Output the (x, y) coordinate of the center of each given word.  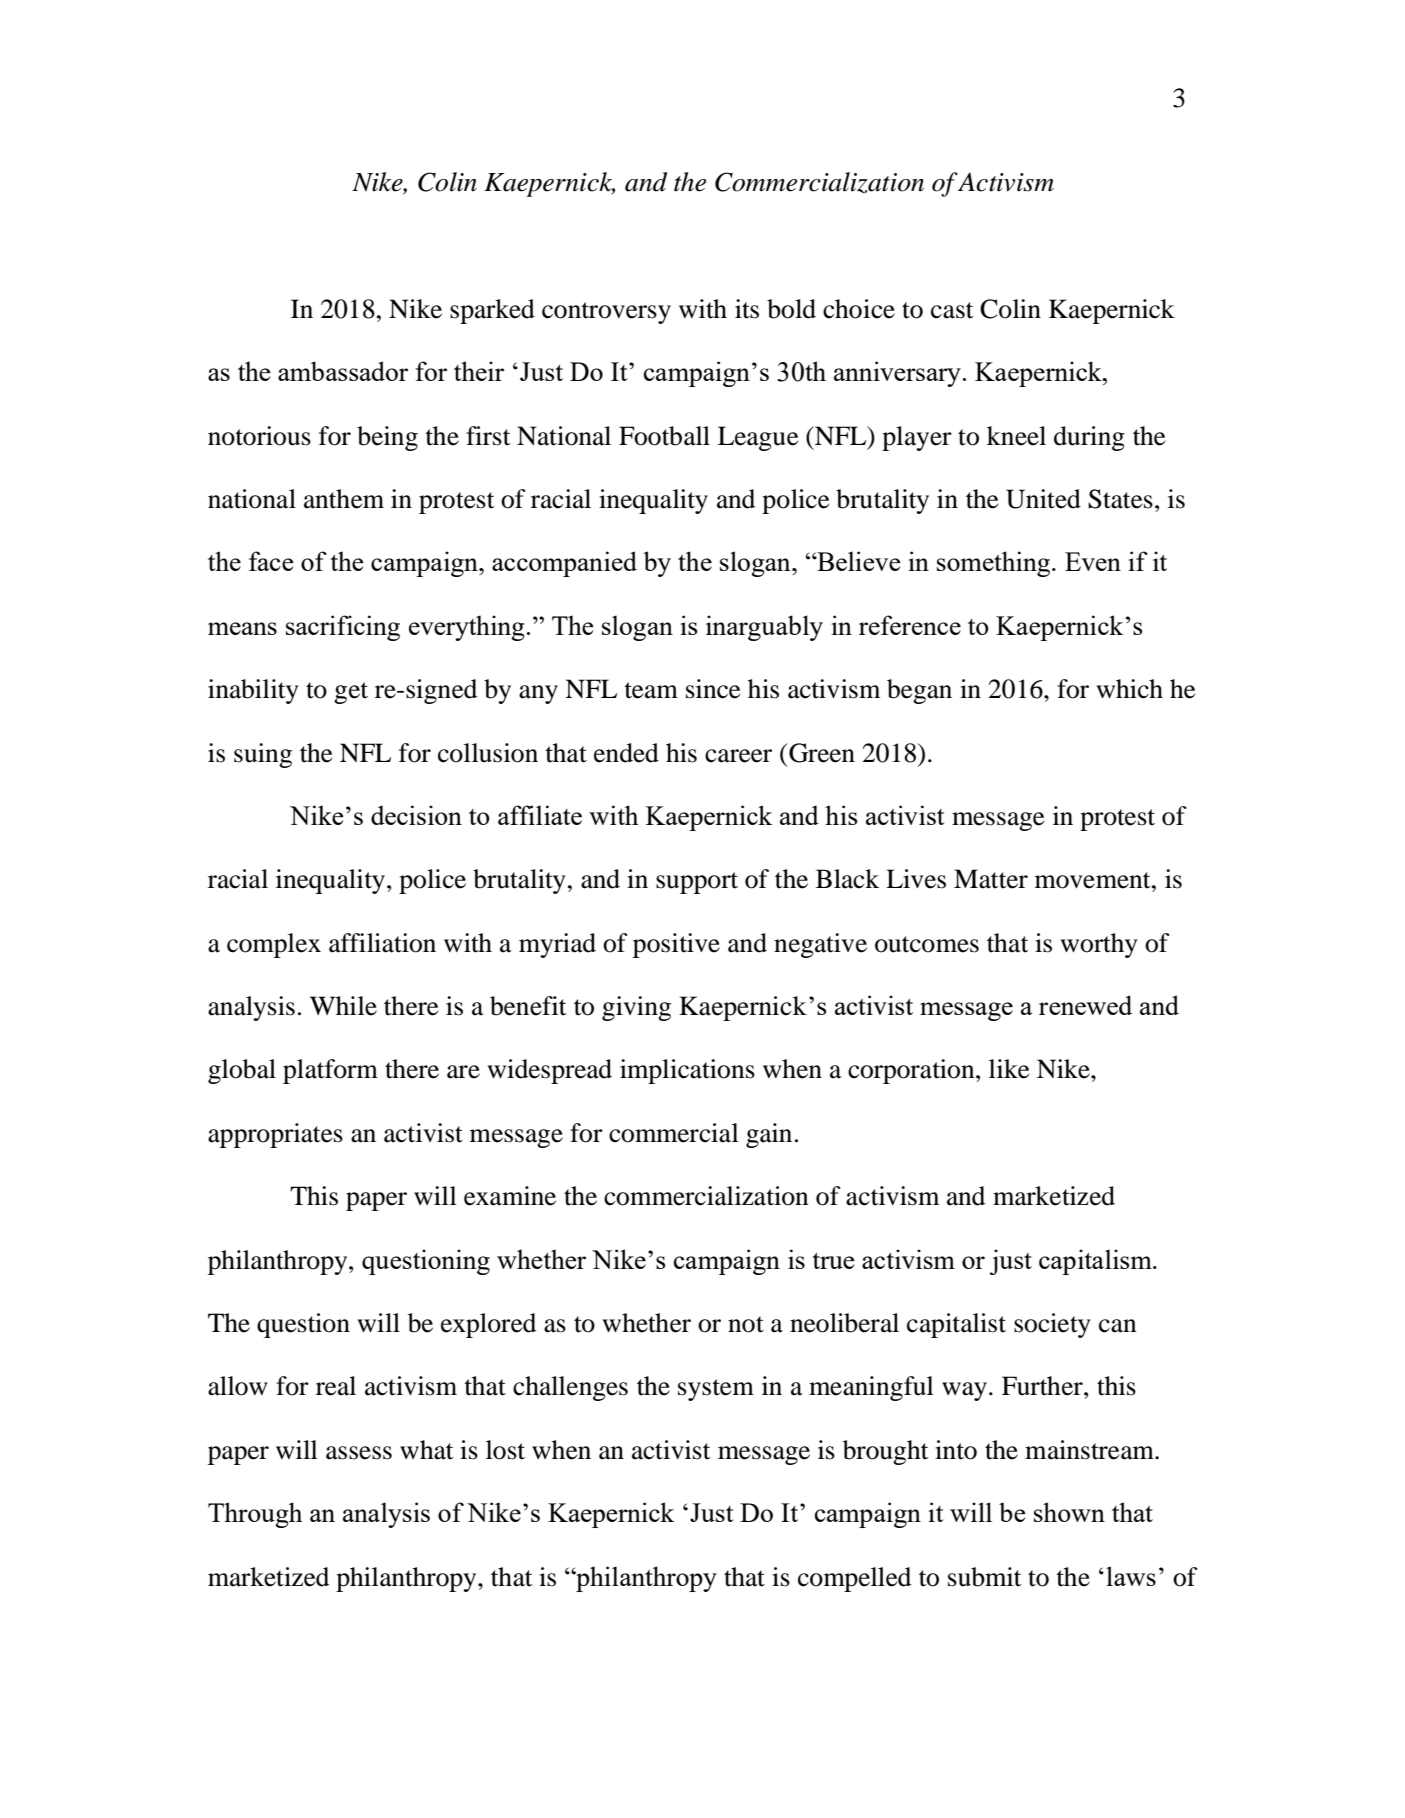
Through (255, 1515)
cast (952, 310)
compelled (854, 1579)
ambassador (343, 371)
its (747, 309)
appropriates (275, 1135)
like (1009, 1069)
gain (769, 1135)
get (351, 693)
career (738, 756)
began (919, 691)
